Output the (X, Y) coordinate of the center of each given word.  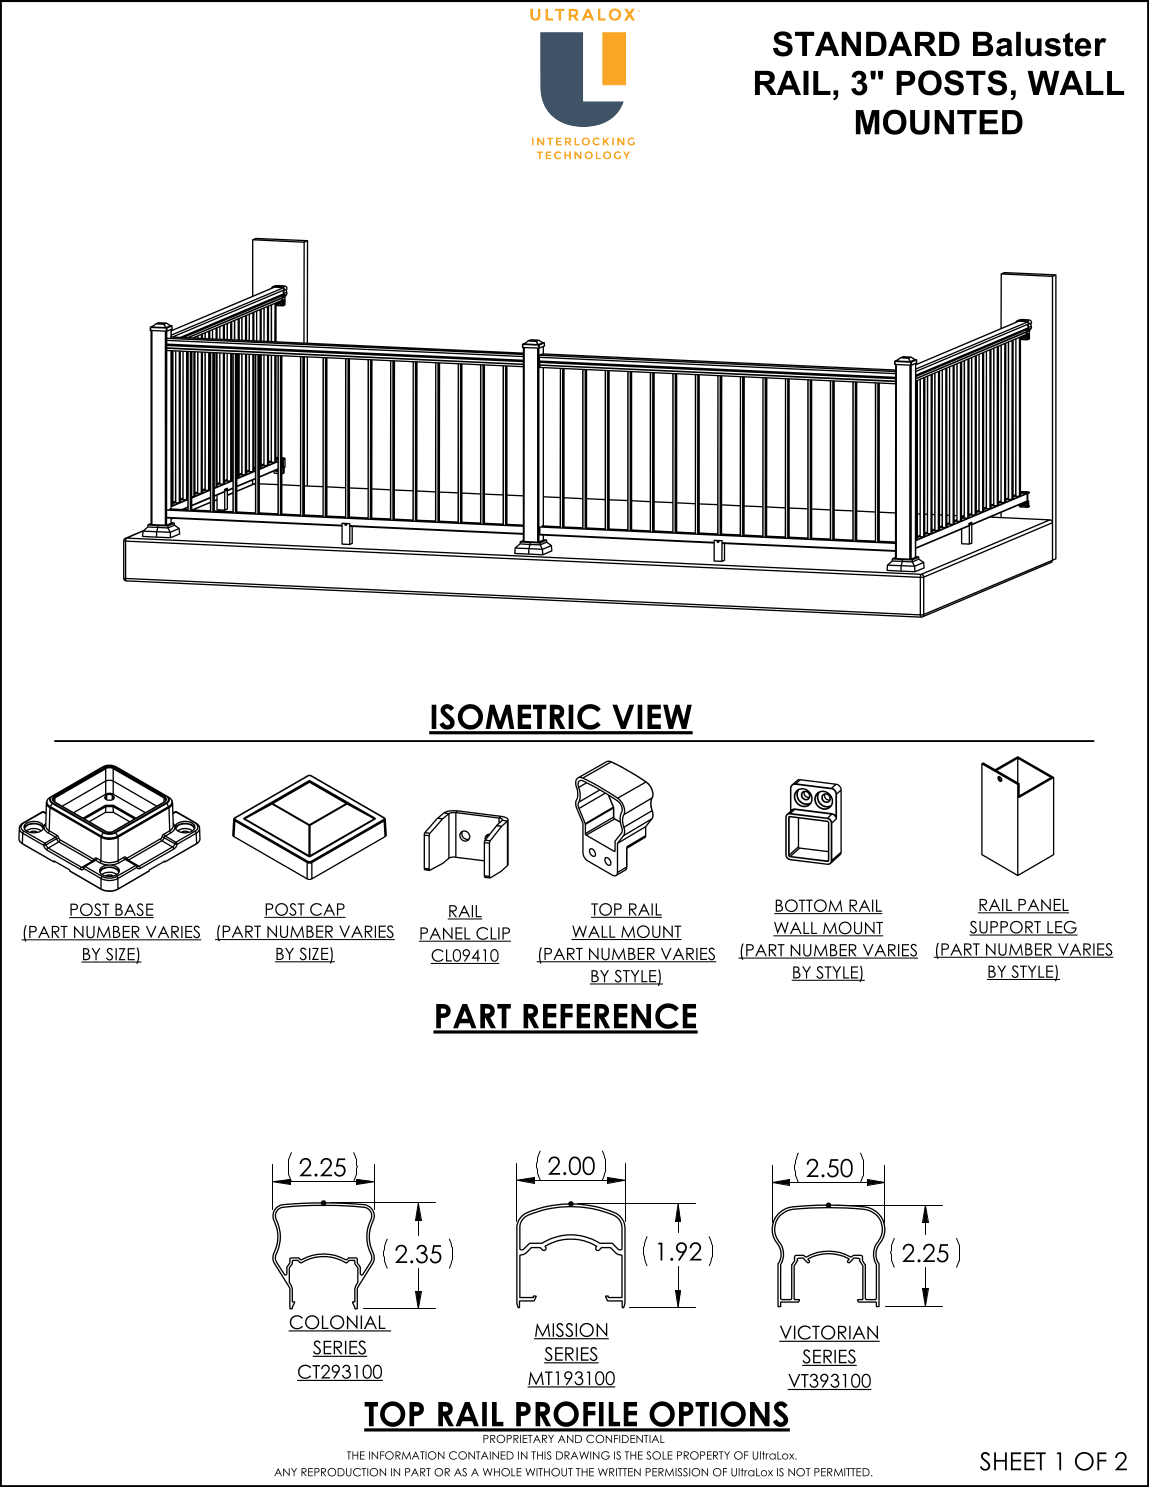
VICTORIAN (829, 1333)
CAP (327, 910)
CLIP (492, 934)
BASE (133, 910)
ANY (285, 1472)
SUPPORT (1006, 928)
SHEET (1013, 1461)
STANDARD (866, 44)
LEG (1061, 928)
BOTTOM (809, 906)
